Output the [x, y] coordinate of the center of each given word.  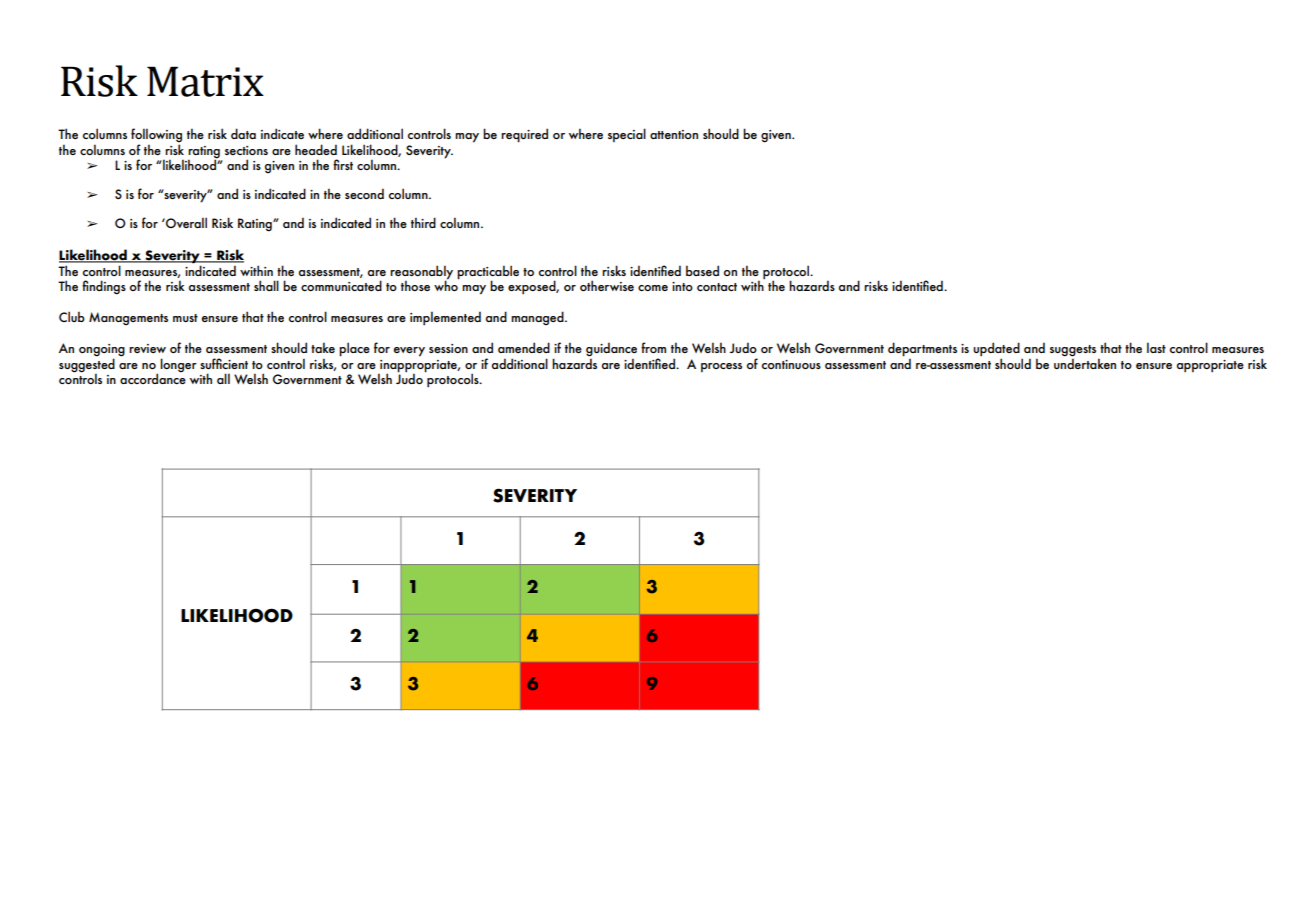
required [524, 135]
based [702, 270]
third [423, 222]
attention [674, 134]
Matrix [205, 81]
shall [266, 285]
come [653, 288]
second [364, 193]
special [627, 135]
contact [717, 287]
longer [178, 365]
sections [246, 150]
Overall [185, 222]
